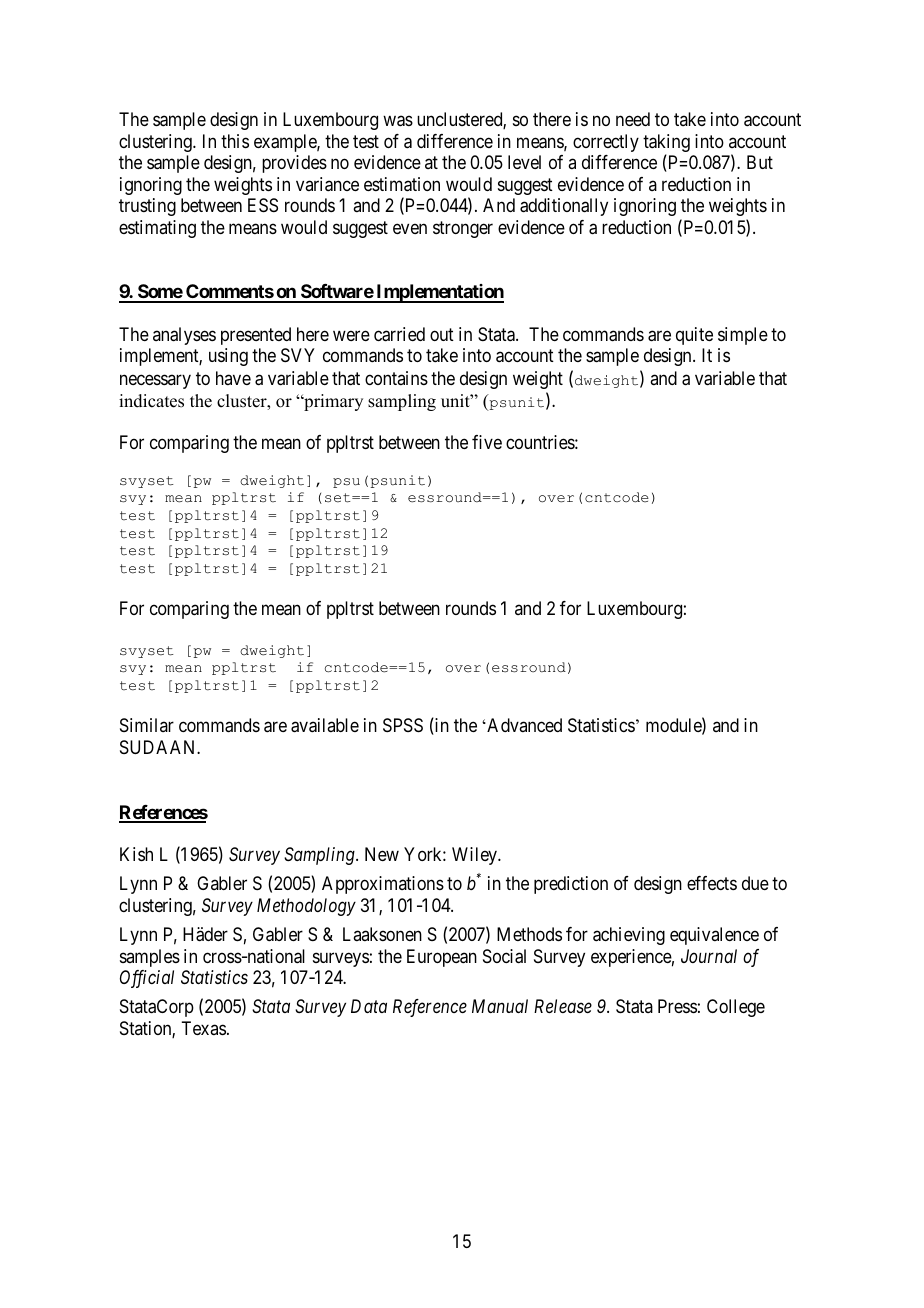 This image has height=1308, width=924. I want to click on Similar, so click(147, 725).
